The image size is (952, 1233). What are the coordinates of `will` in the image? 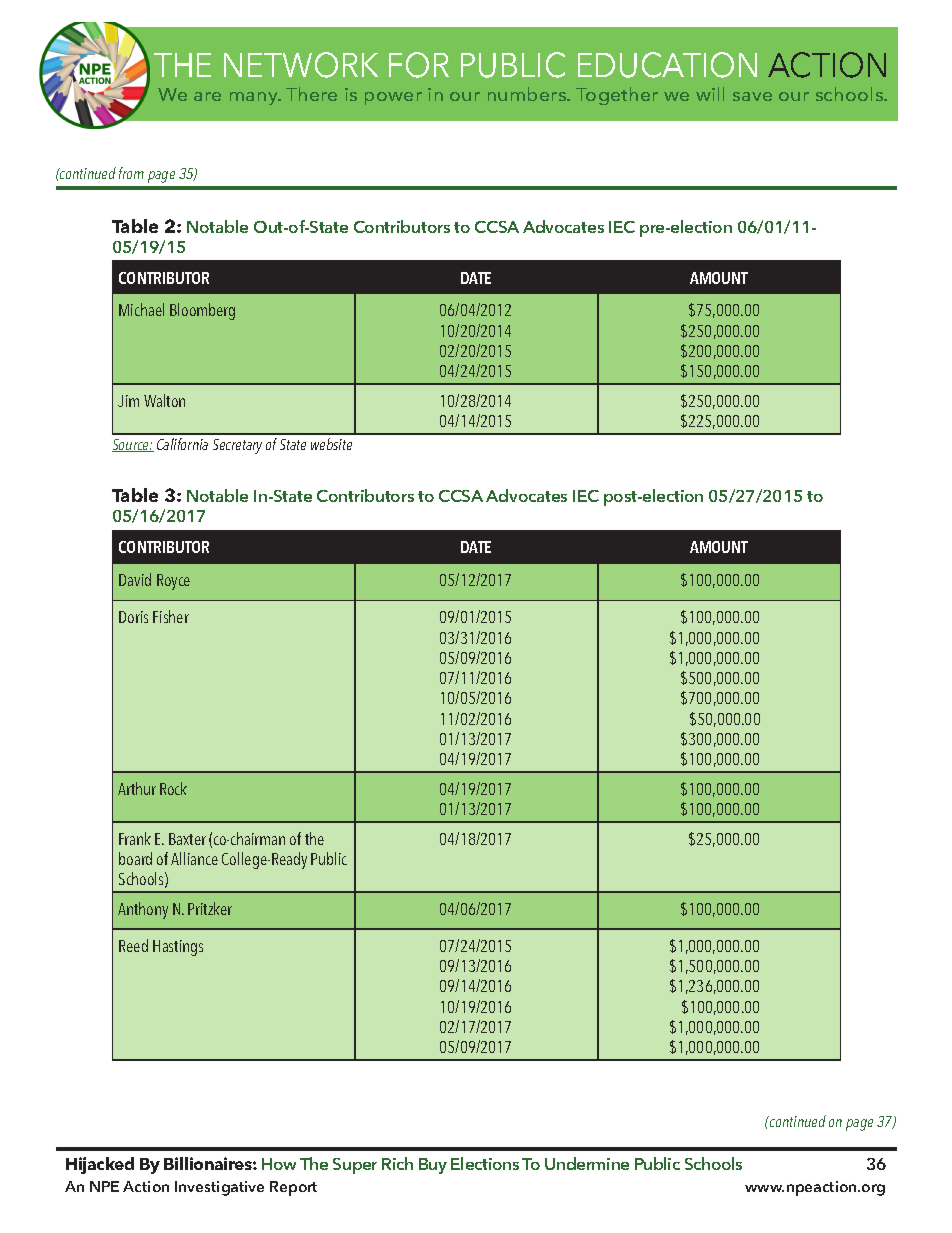 It's located at (710, 94).
